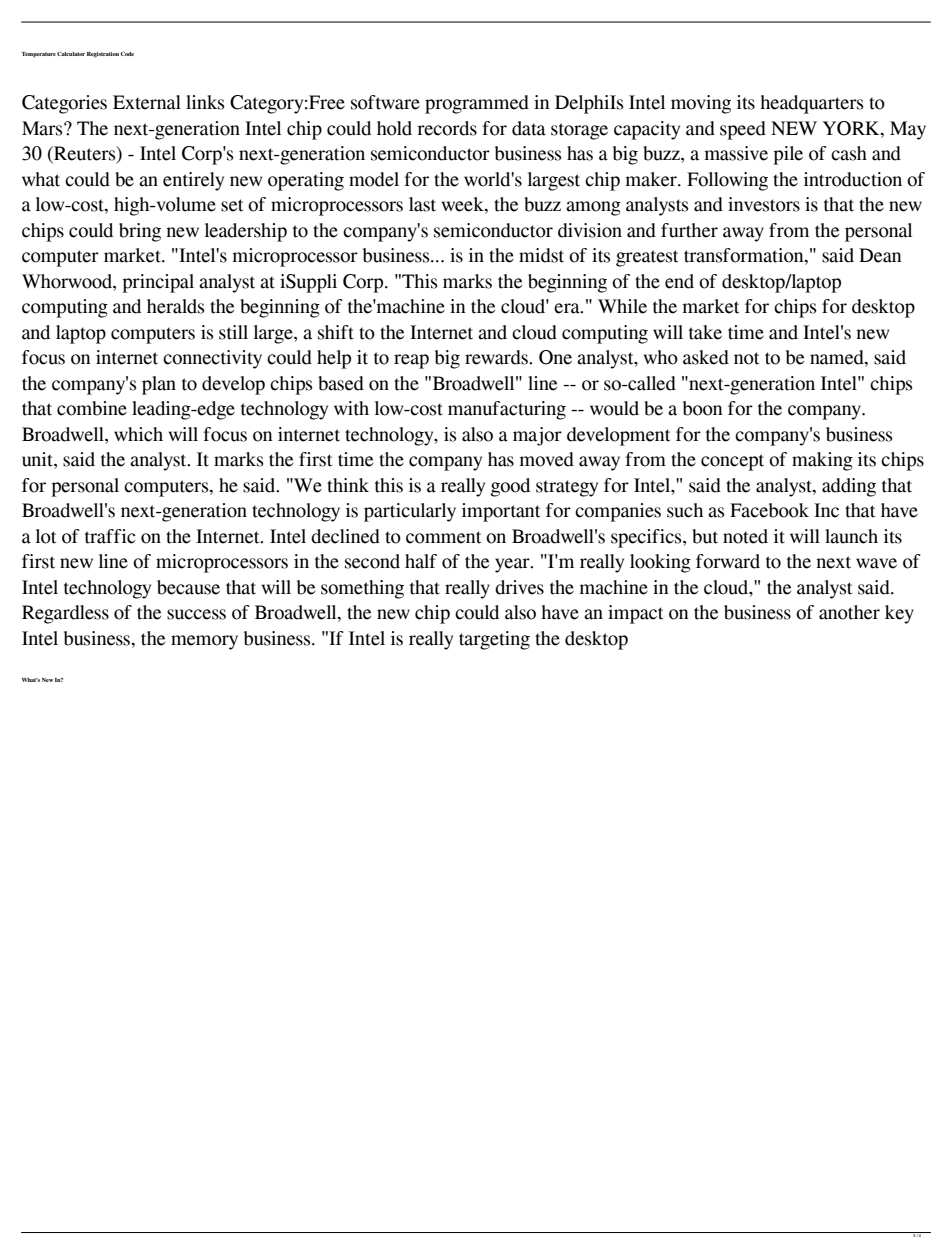  Describe the element at coordinates (212, 359) in the screenshot. I see `connectivity` at that location.
